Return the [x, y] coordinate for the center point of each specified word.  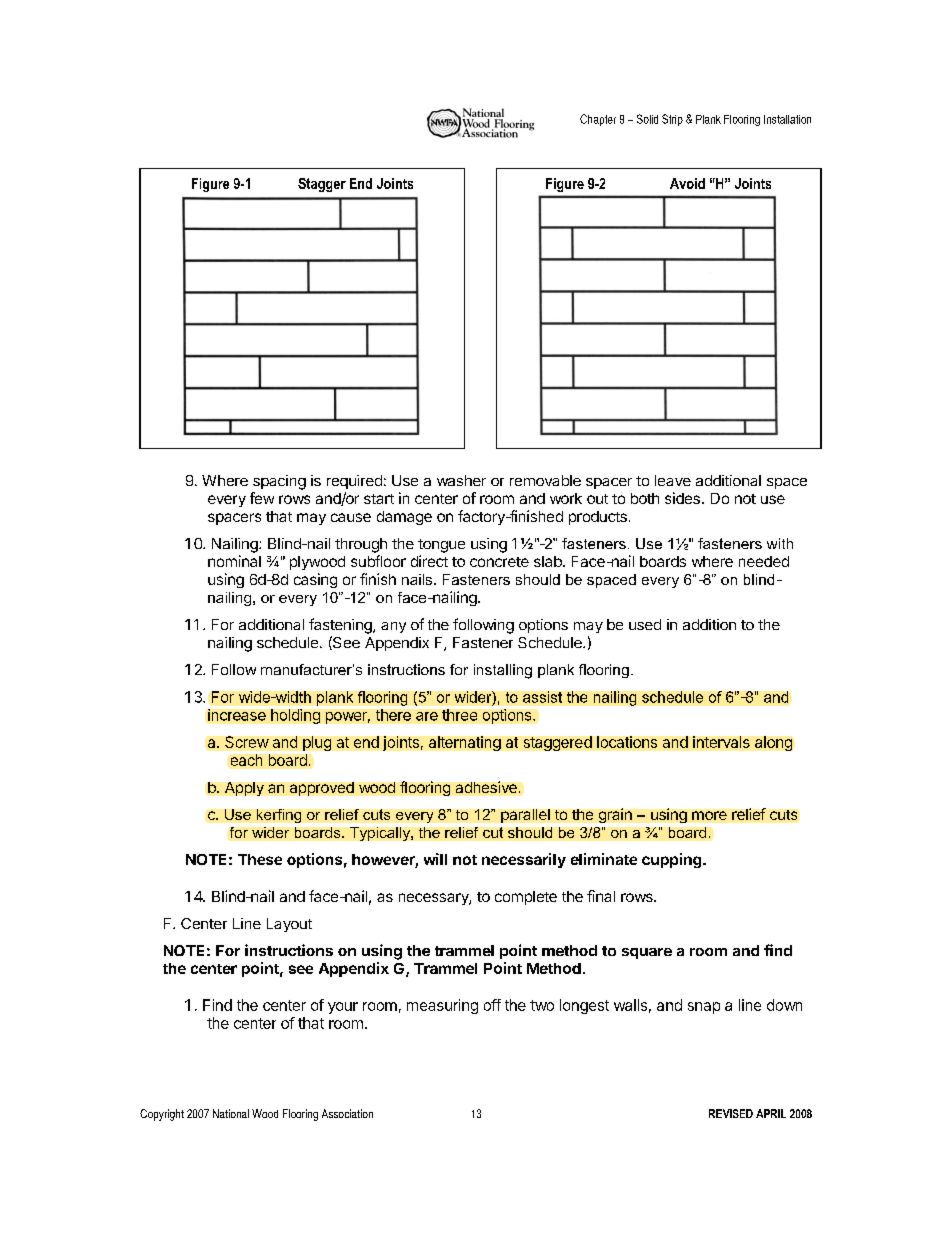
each [246, 760]
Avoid [687, 183]
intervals [721, 742]
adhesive [486, 787]
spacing [279, 482]
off [492, 1005]
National [231, 1113]
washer [461, 480]
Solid [647, 119]
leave [673, 480]
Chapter [598, 120]
